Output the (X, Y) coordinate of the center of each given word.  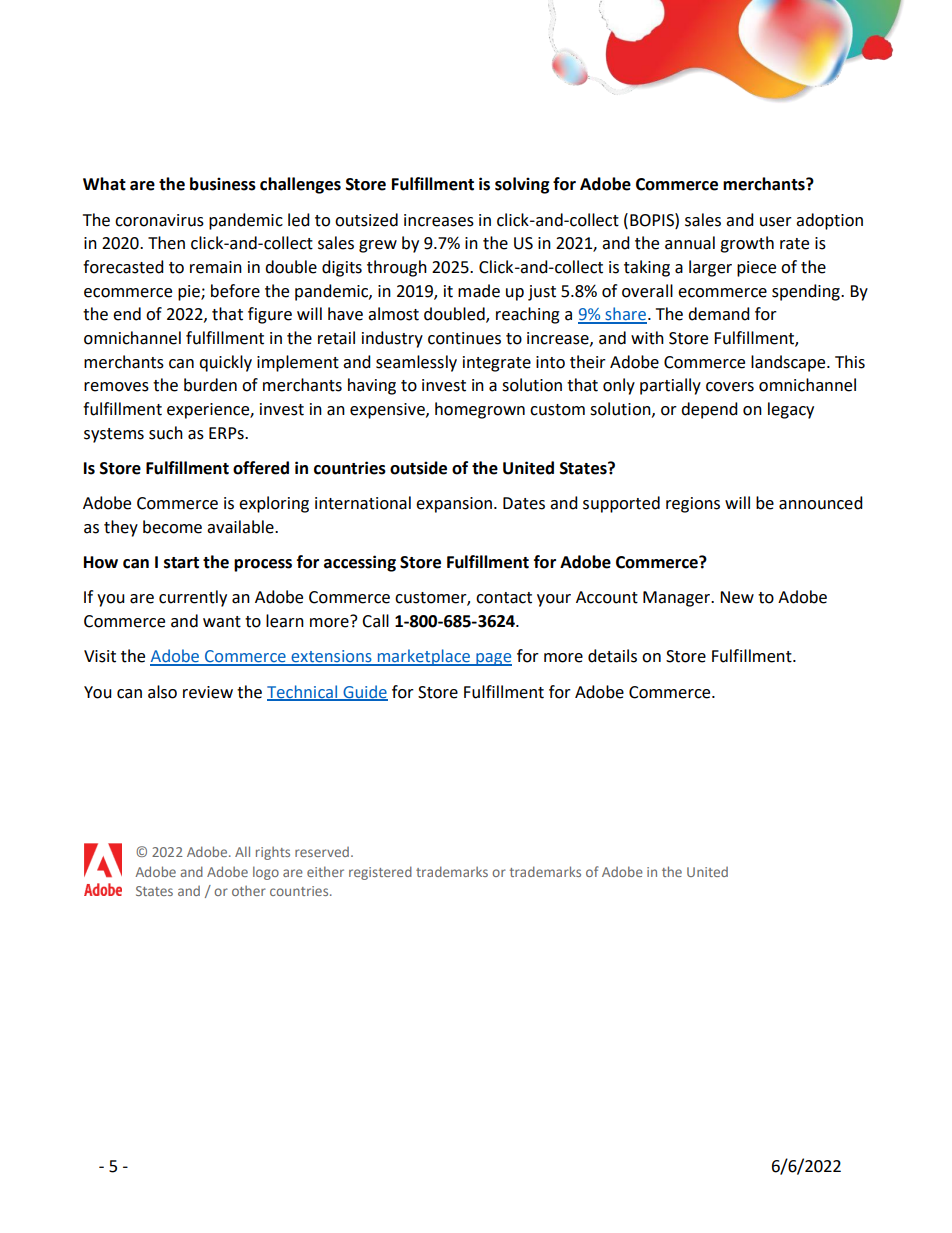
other (249, 890)
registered (380, 873)
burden (210, 385)
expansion (454, 505)
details (612, 656)
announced (821, 503)
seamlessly (416, 363)
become (172, 527)
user (776, 222)
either (325, 871)
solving (522, 185)
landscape (789, 363)
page (493, 659)
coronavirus (159, 220)
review (208, 692)
